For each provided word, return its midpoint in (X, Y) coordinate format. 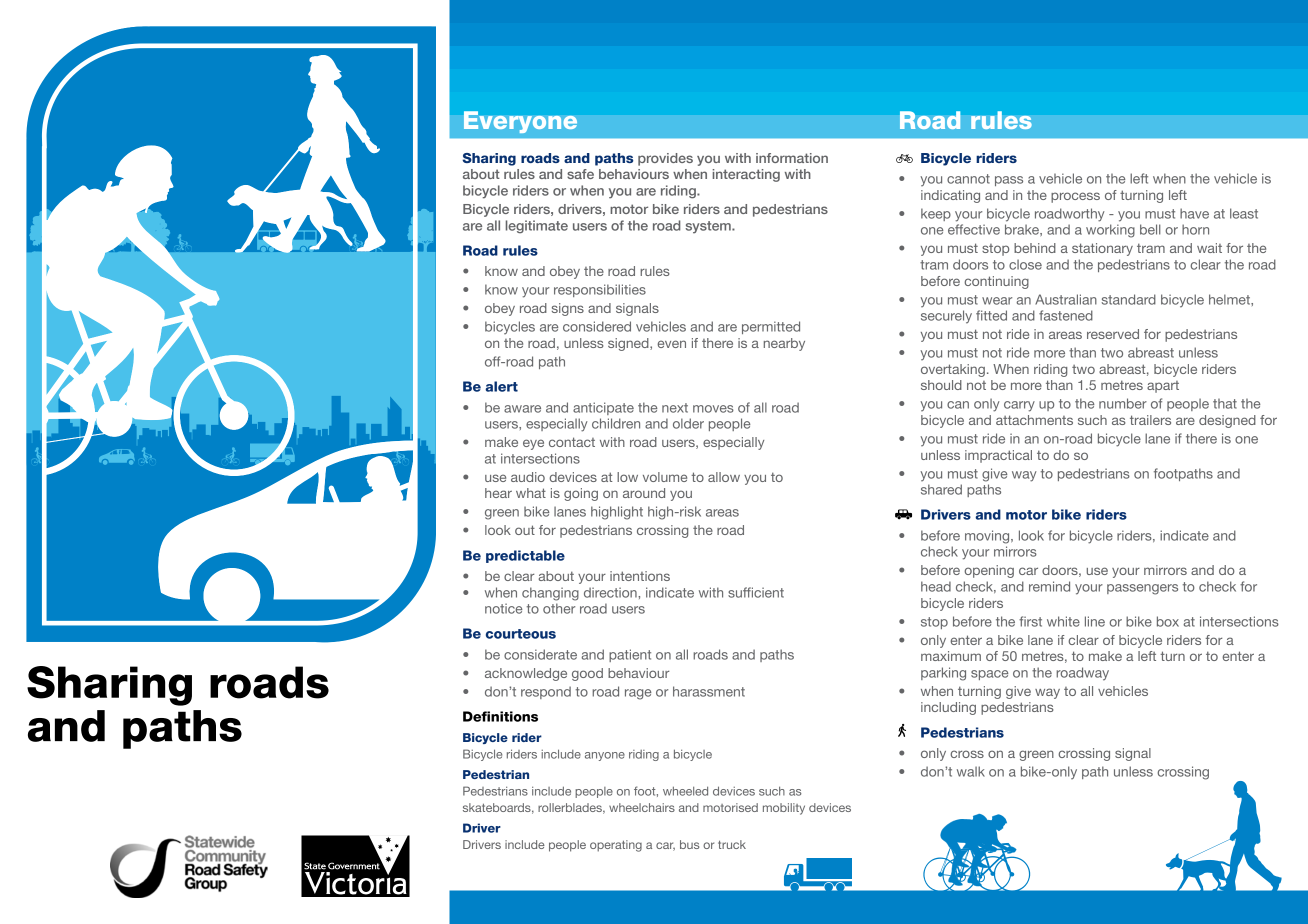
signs (568, 309)
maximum (951, 656)
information (792, 158)
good (587, 674)
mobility (784, 809)
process (1075, 197)
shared (941, 489)
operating (616, 846)
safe (580, 174)
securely (946, 317)
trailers (1150, 420)
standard (1129, 299)
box (1168, 621)
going (581, 494)
